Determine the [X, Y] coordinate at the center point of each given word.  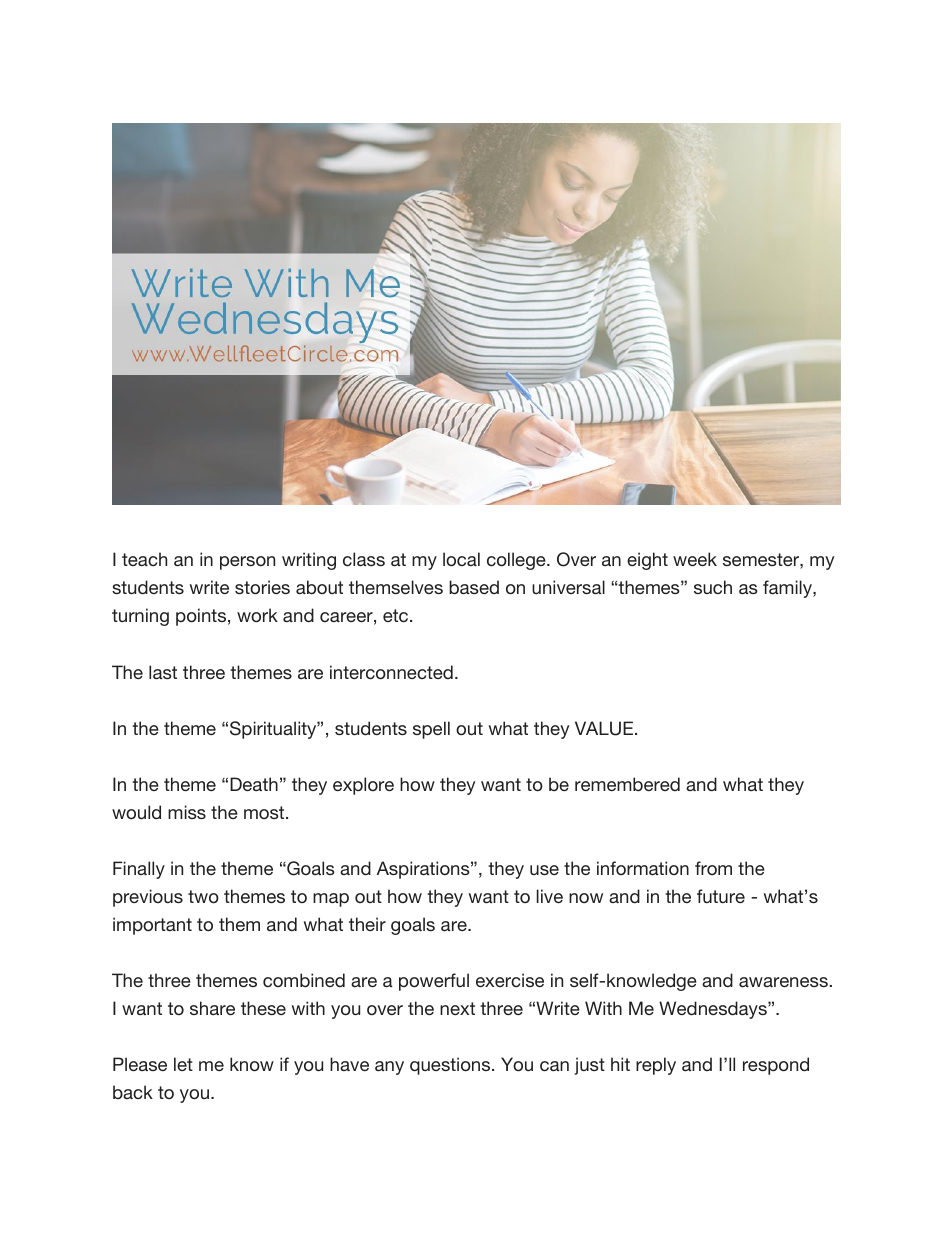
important [152, 926]
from [713, 868]
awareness [783, 982]
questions [451, 1066]
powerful [434, 982]
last [163, 672]
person [247, 563]
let [183, 1064]
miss [187, 812]
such [713, 587]
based [474, 587]
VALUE [604, 728]
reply [656, 1066]
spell [431, 730]
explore [363, 786]
